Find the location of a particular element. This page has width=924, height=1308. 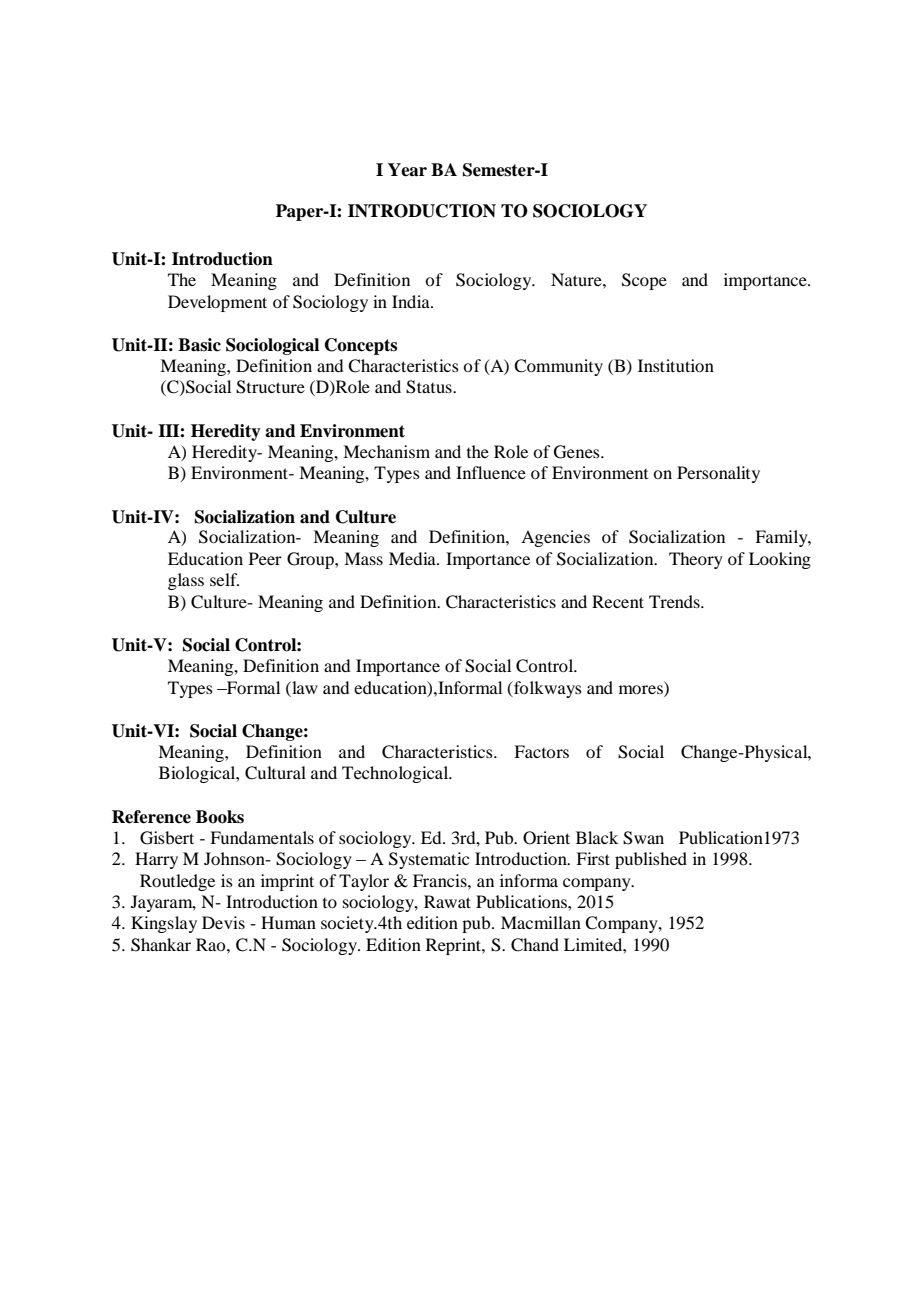

Human is located at coordinates (288, 922).
